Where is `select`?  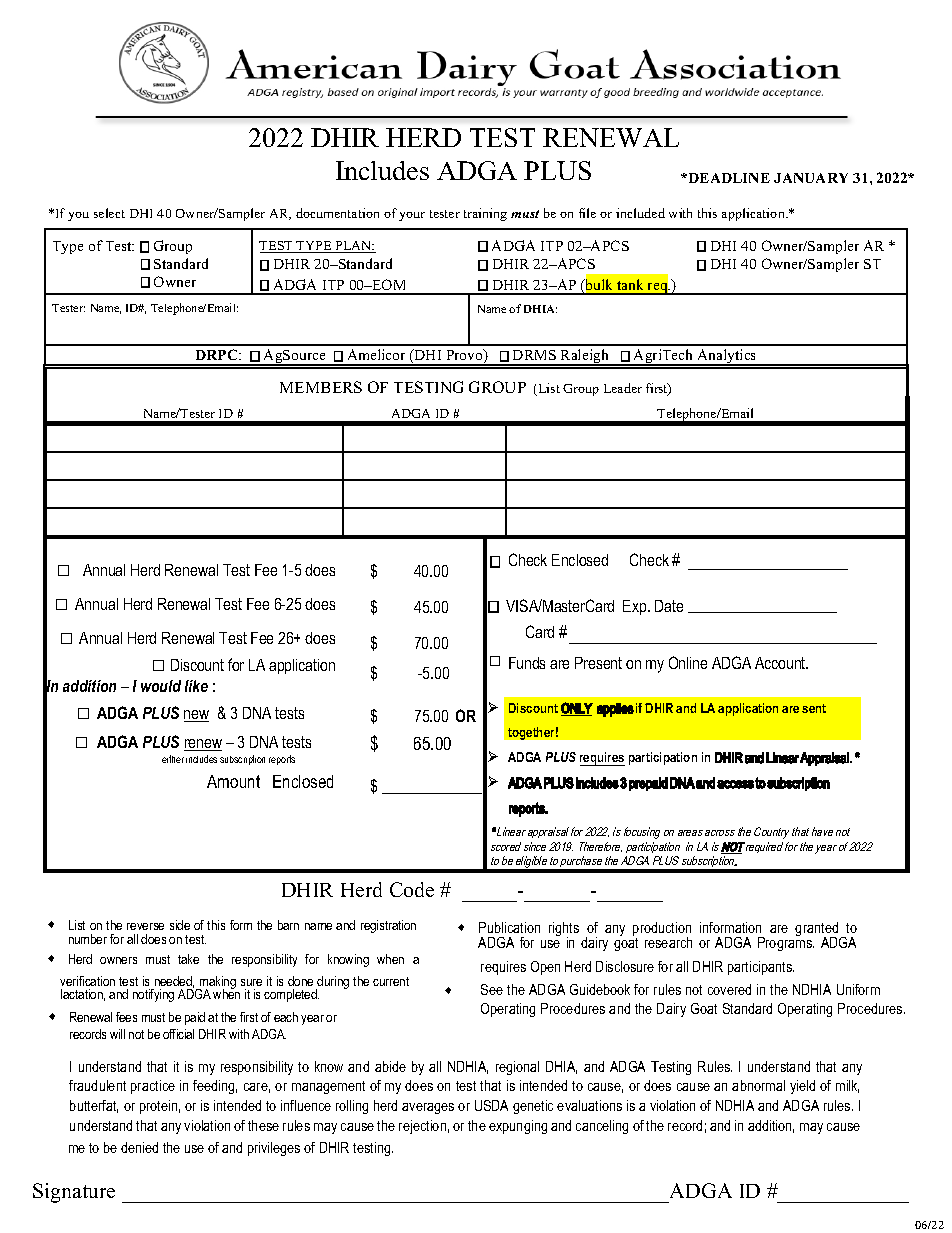
select is located at coordinates (109, 213).
